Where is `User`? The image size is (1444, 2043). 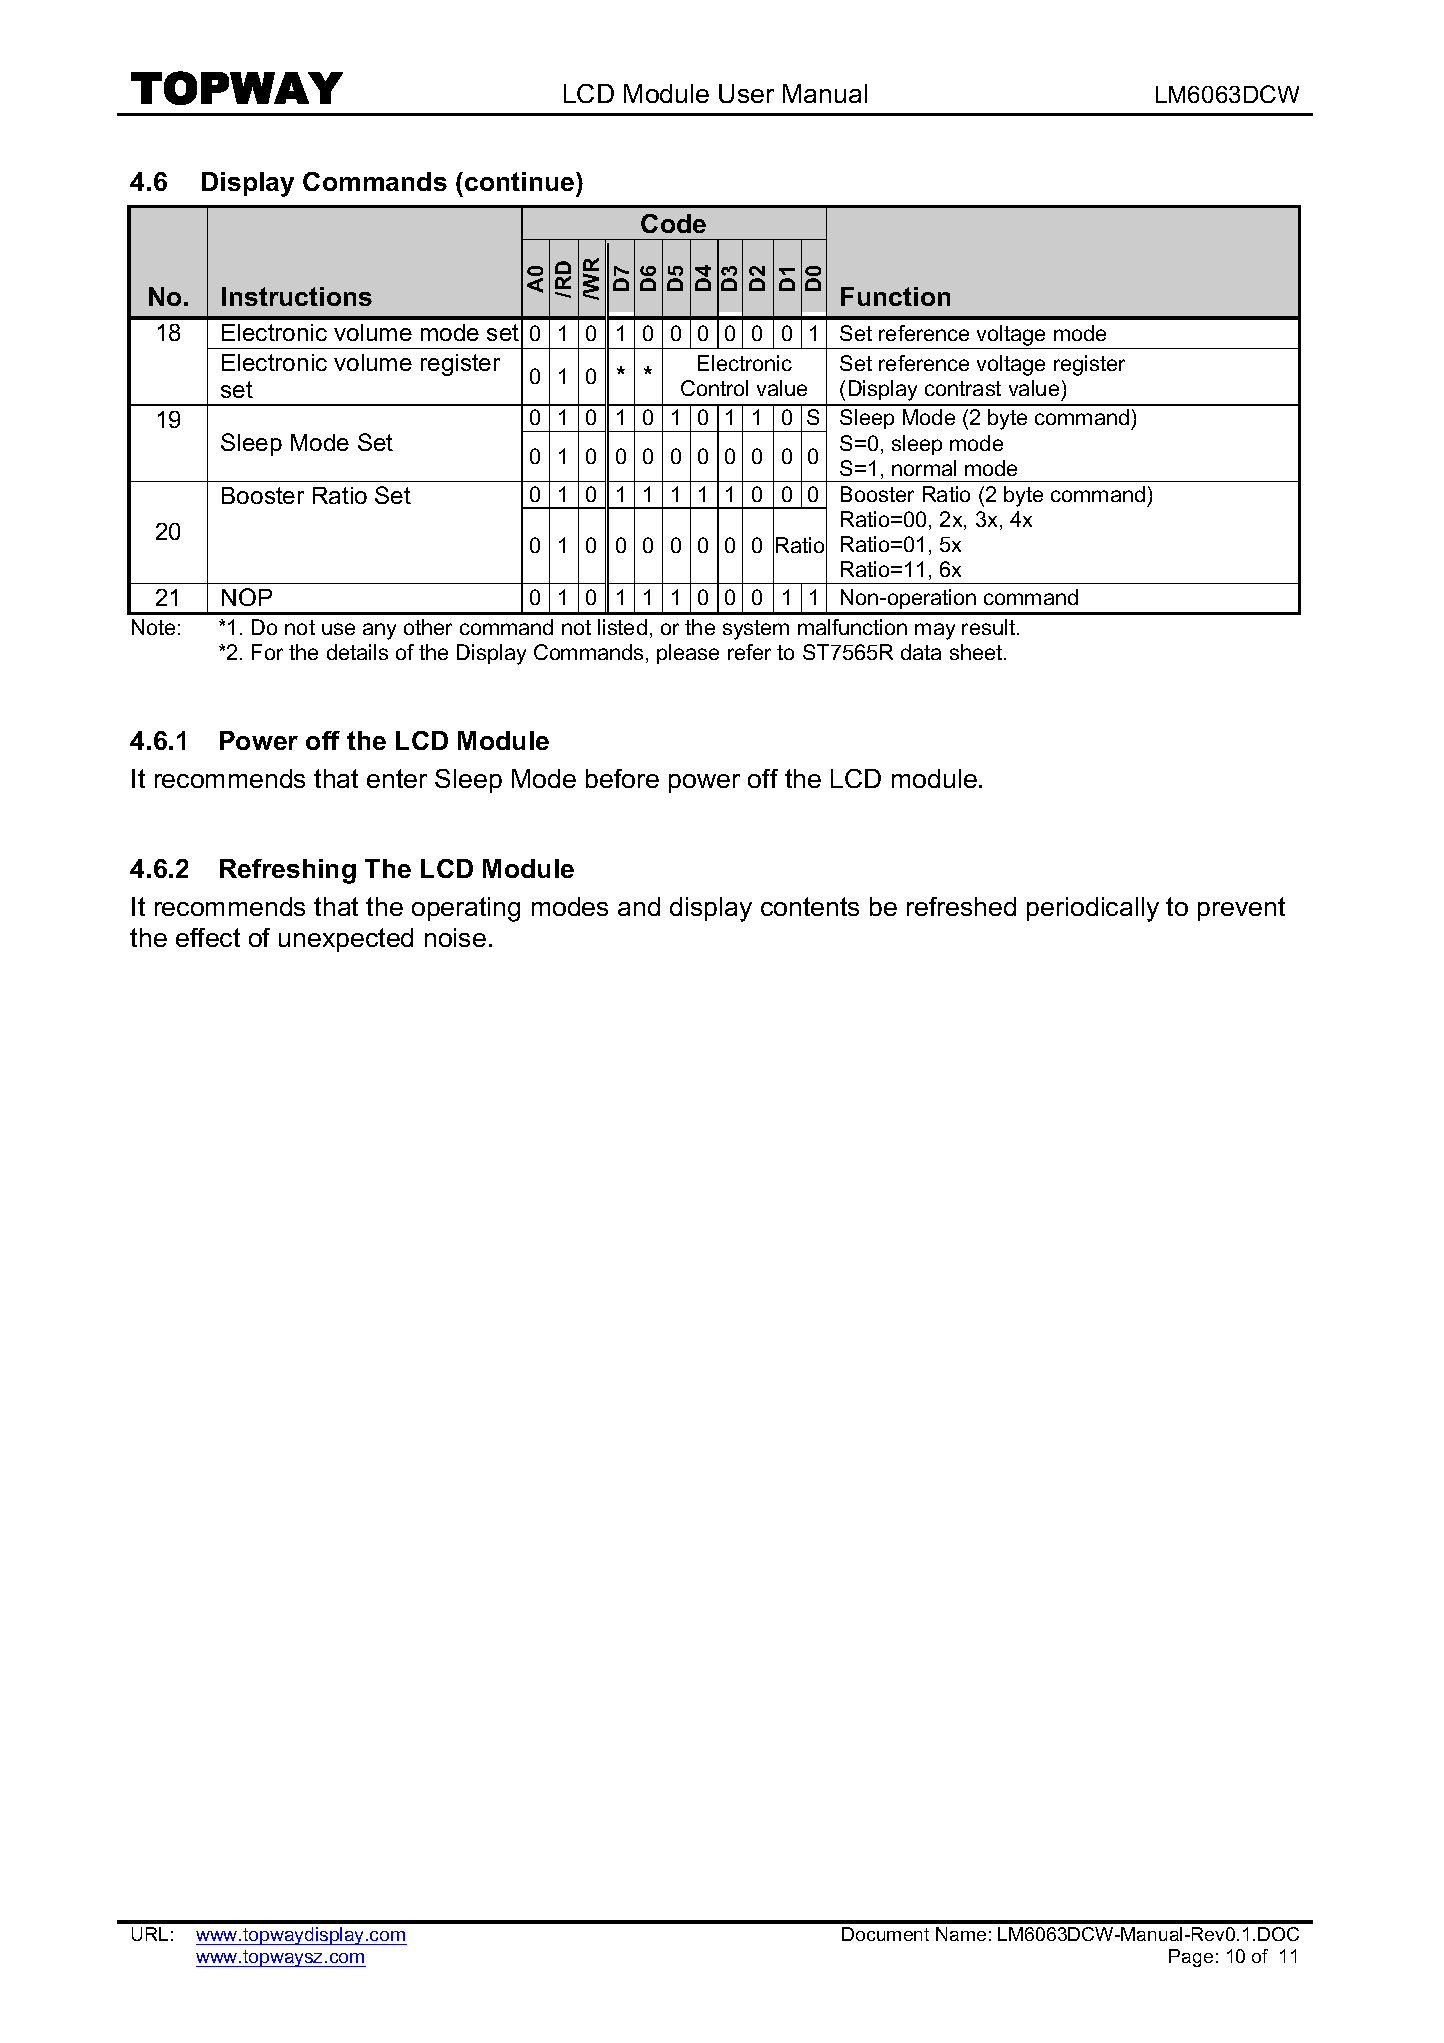
User is located at coordinates (746, 93).
